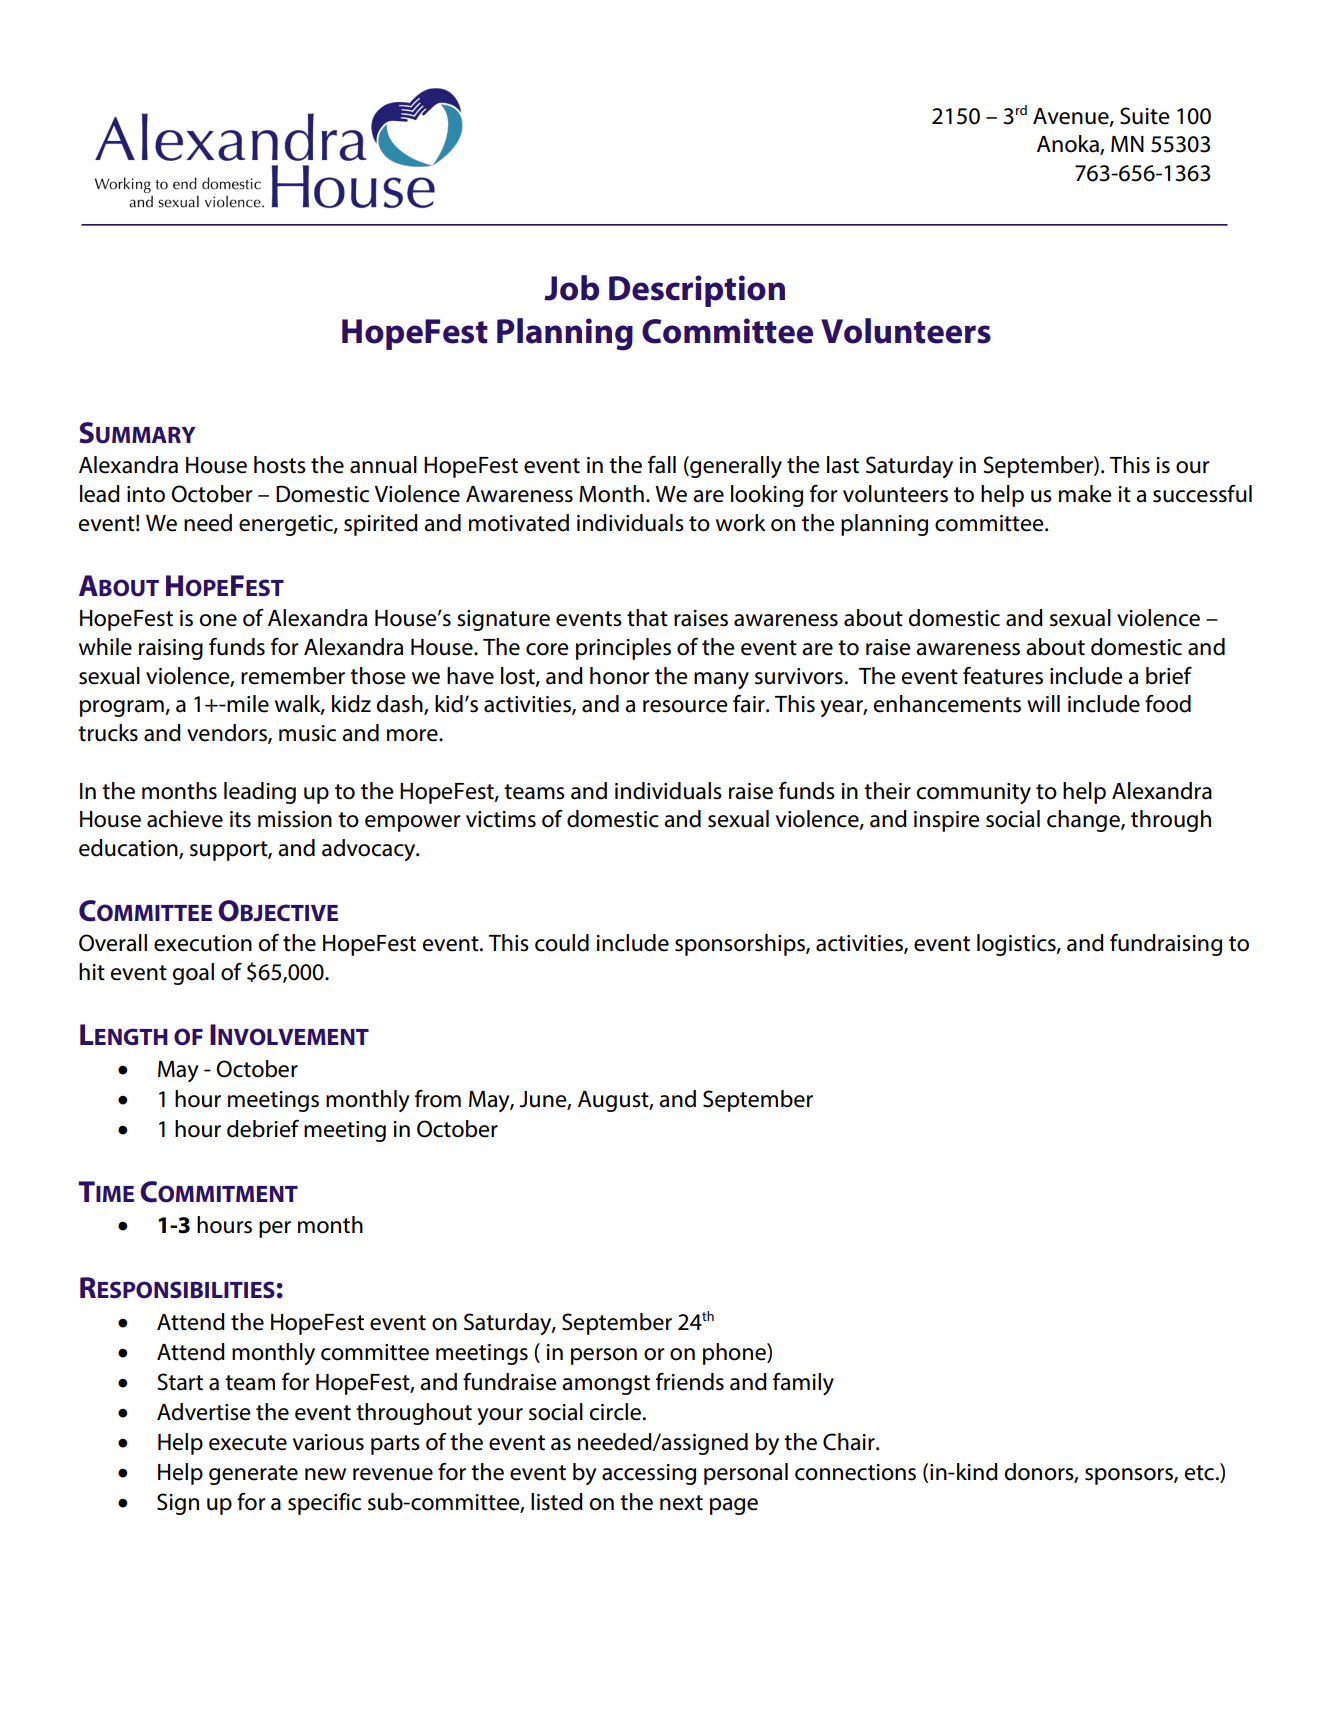 The image size is (1332, 1723). I want to click on features, so click(1003, 675).
